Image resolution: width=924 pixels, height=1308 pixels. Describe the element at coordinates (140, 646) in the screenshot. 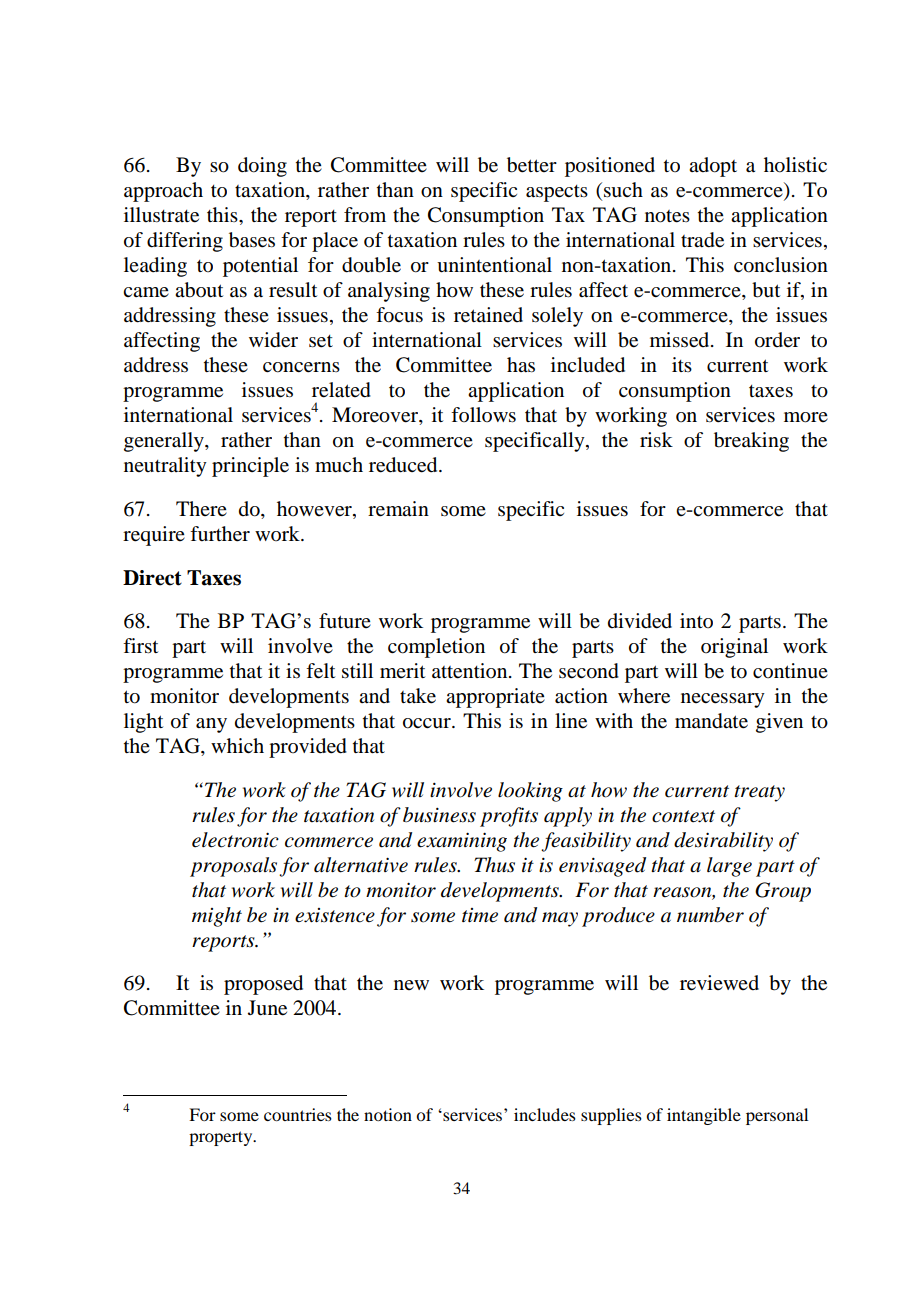

I see `first` at that location.
